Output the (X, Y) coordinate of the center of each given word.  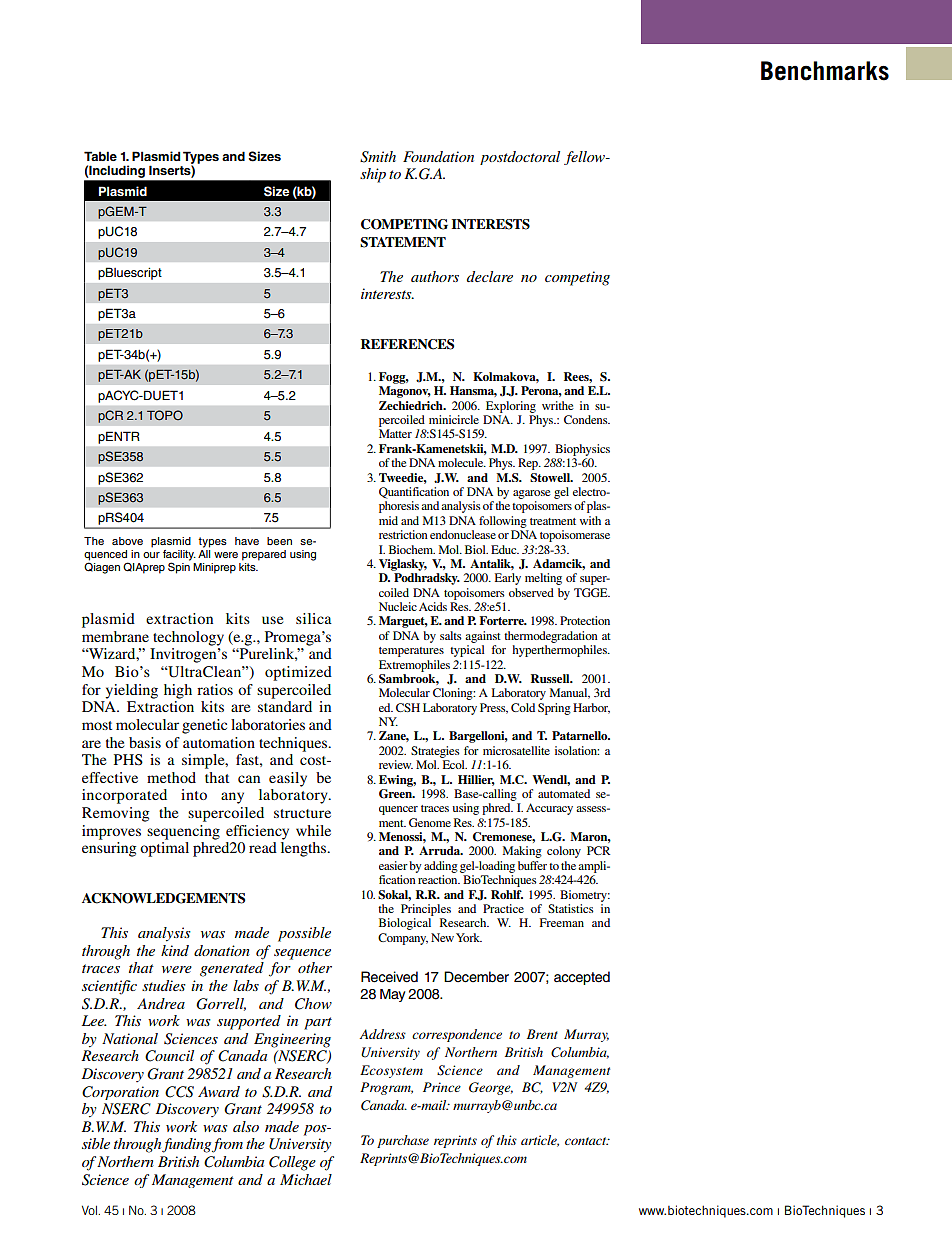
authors (435, 276)
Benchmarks (825, 71)
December (476, 977)
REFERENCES (407, 344)
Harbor (591, 708)
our (151, 555)
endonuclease (463, 534)
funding (186, 1145)
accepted (582, 978)
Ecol (455, 764)
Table (100, 156)
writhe (558, 405)
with (590, 520)
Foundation (438, 156)
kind (175, 950)
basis (145, 742)
